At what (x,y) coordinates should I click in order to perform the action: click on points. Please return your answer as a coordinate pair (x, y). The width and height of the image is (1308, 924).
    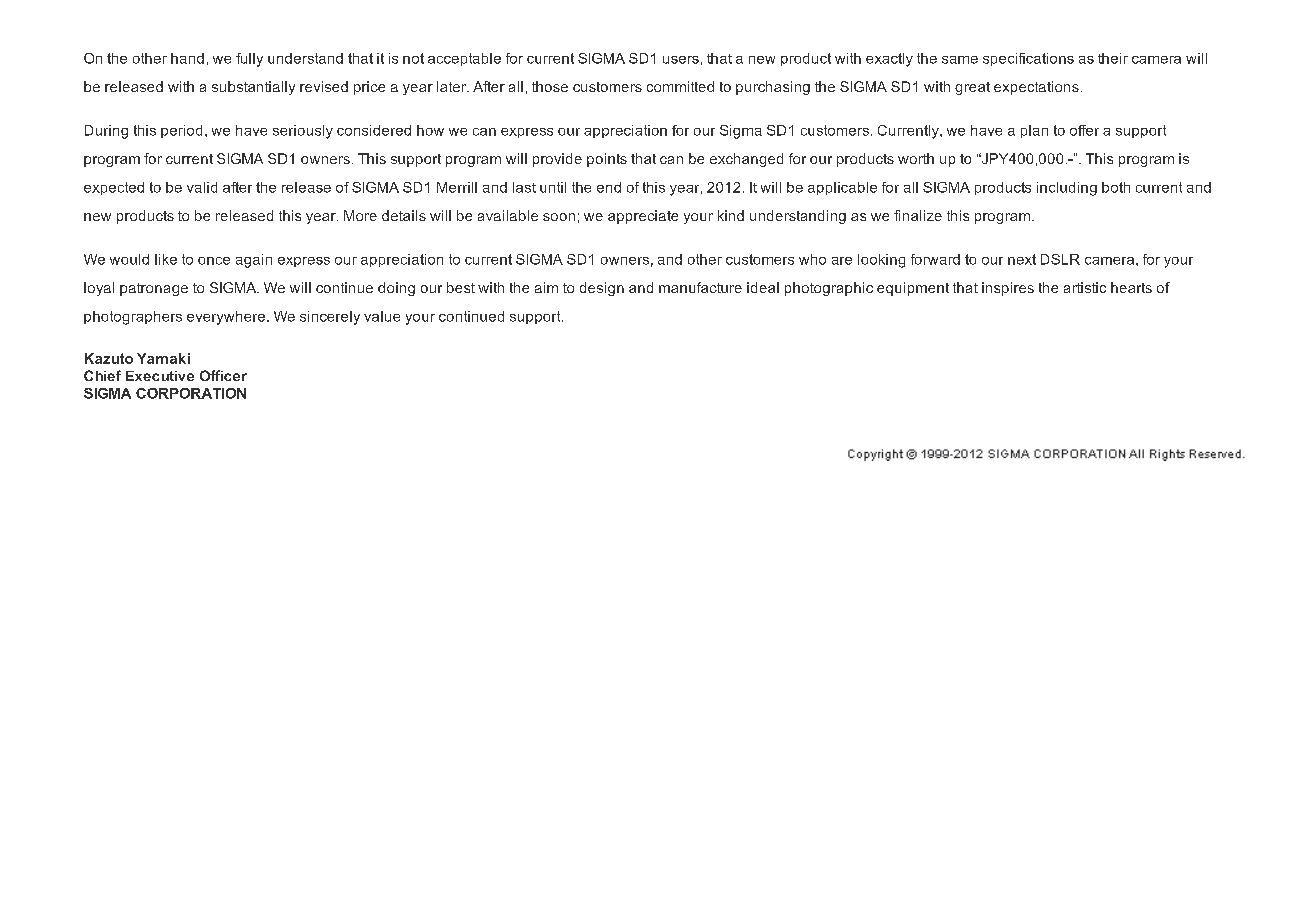
    Looking at the image, I should click on (607, 160).
